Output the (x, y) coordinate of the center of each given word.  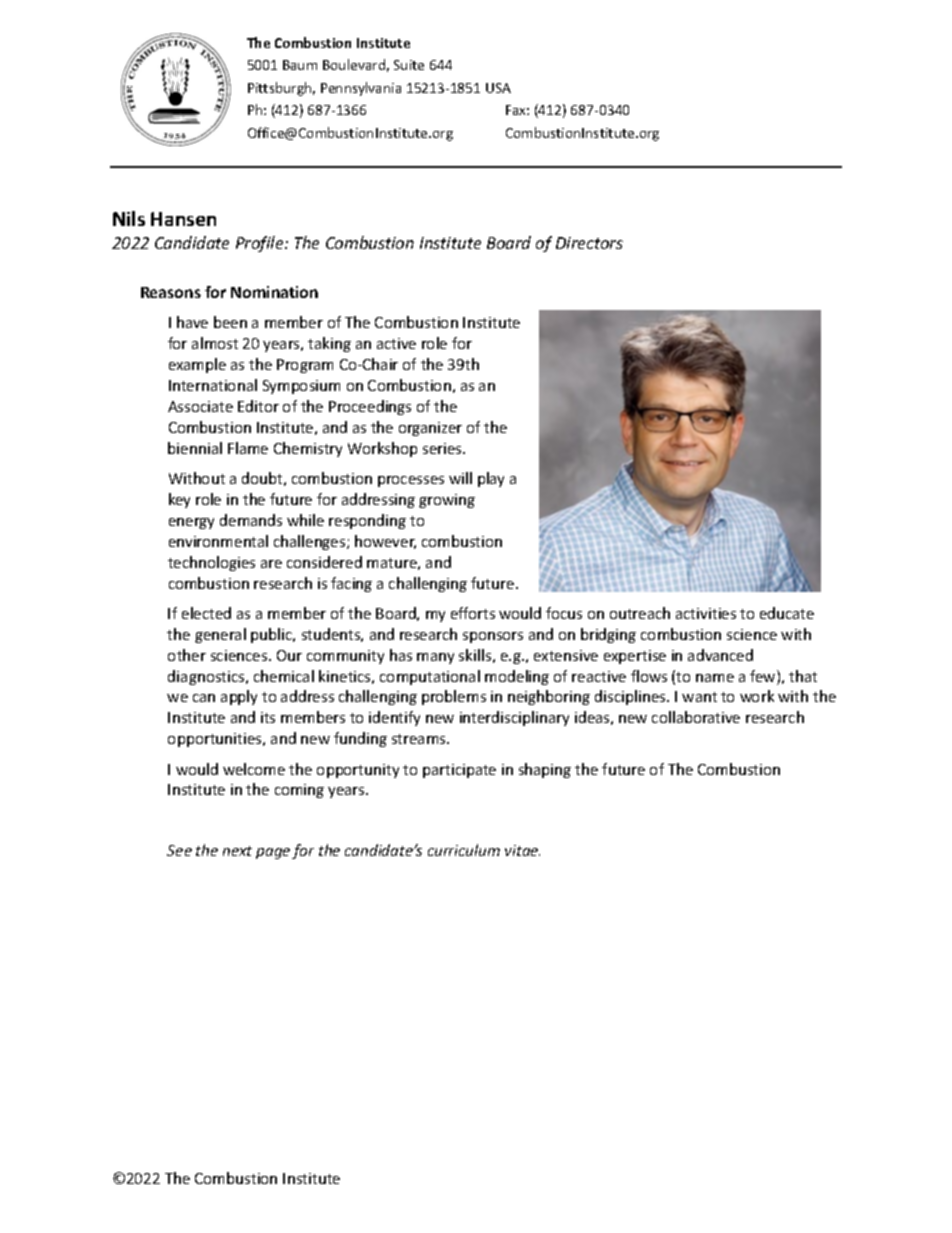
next (237, 851)
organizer (430, 429)
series (443, 448)
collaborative (696, 717)
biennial (195, 448)
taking (329, 344)
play (491, 479)
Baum (300, 65)
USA (498, 88)
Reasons (171, 292)
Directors (589, 243)
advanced (720, 655)
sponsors (493, 637)
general (220, 635)
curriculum (464, 850)
